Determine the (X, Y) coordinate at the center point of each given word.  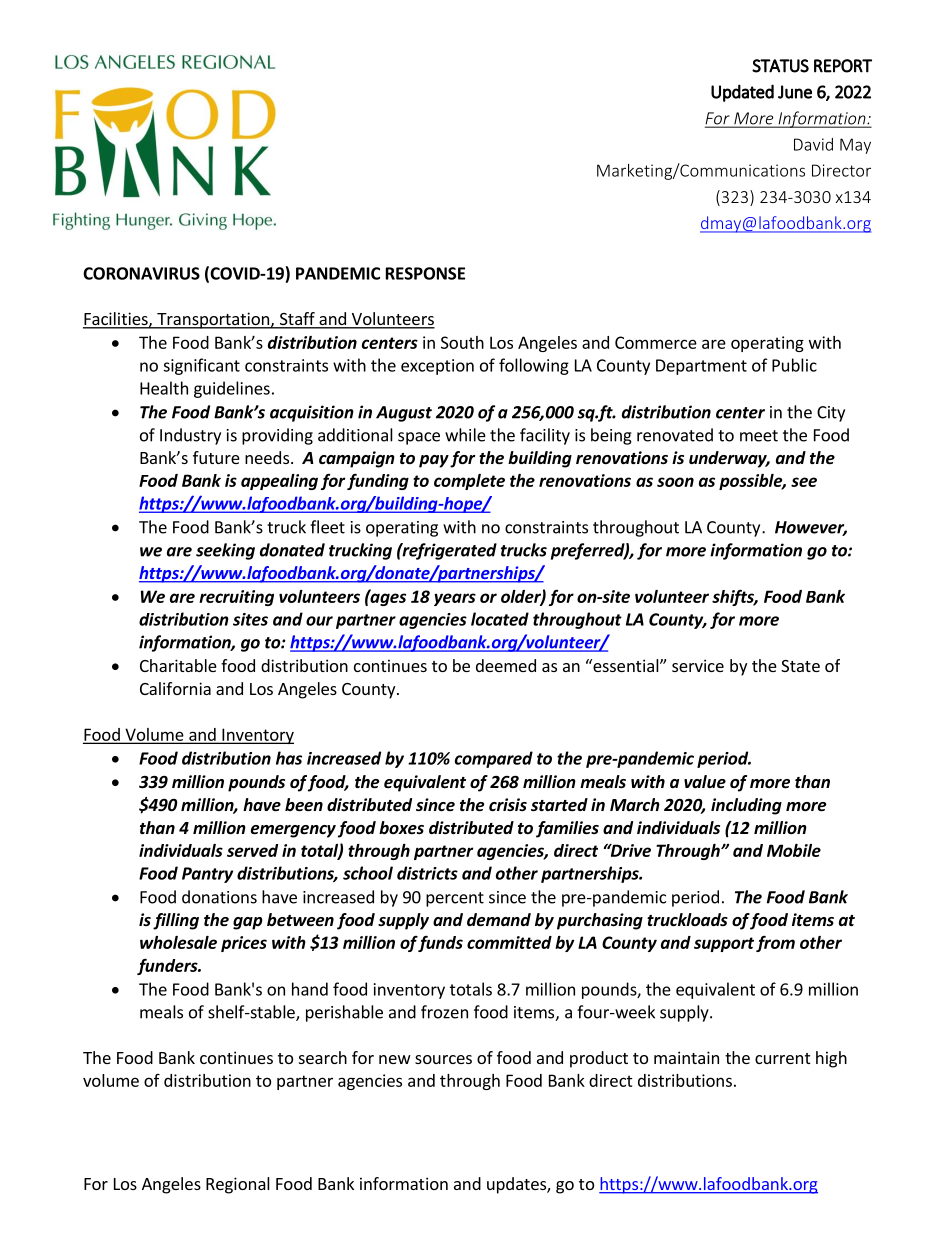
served (252, 850)
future (216, 457)
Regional (238, 1185)
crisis (508, 804)
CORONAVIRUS (141, 273)
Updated (742, 93)
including (746, 806)
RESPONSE (425, 273)
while (465, 435)
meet (759, 436)
